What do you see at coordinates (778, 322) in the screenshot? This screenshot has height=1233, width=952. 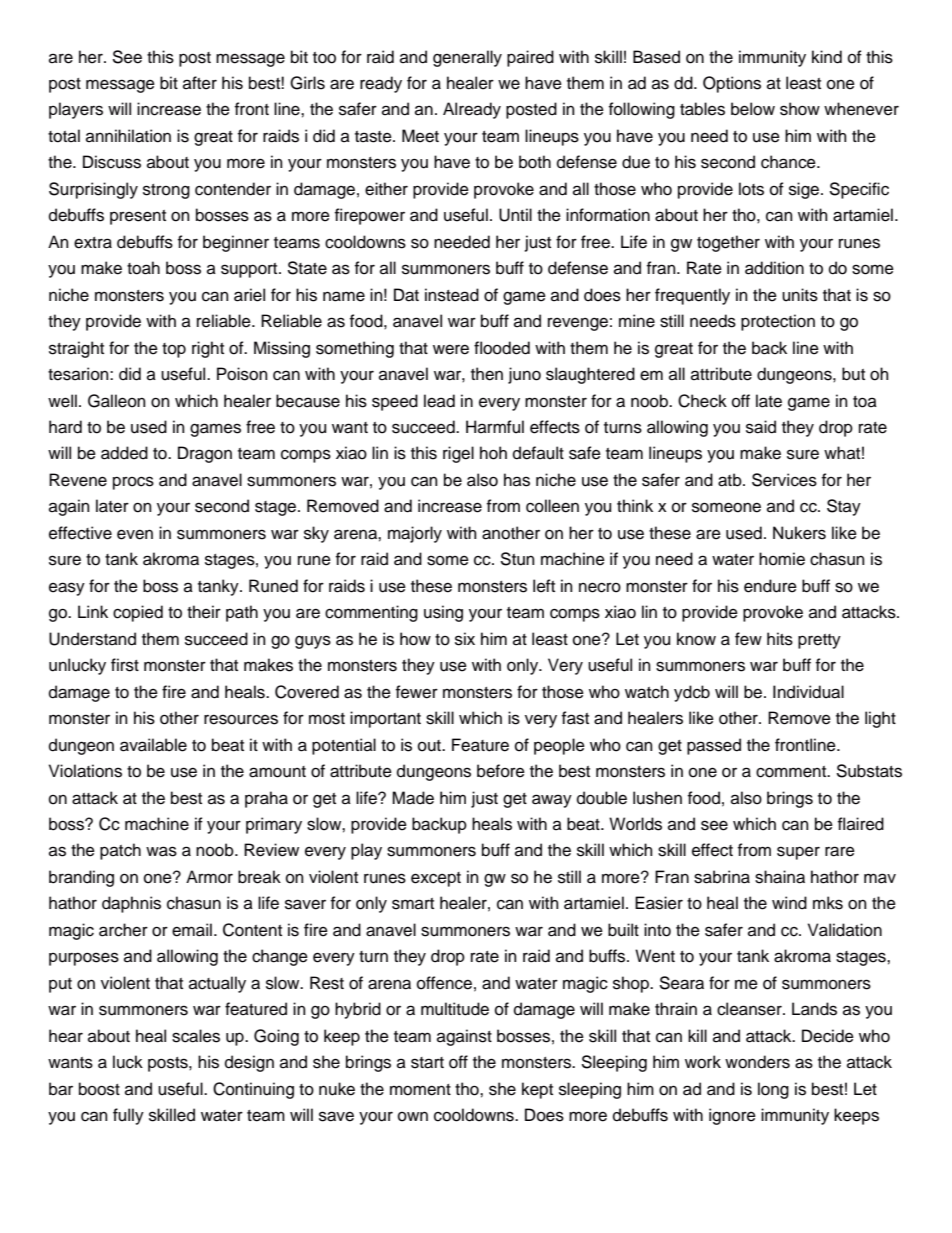 I see `protection` at bounding box center [778, 322].
